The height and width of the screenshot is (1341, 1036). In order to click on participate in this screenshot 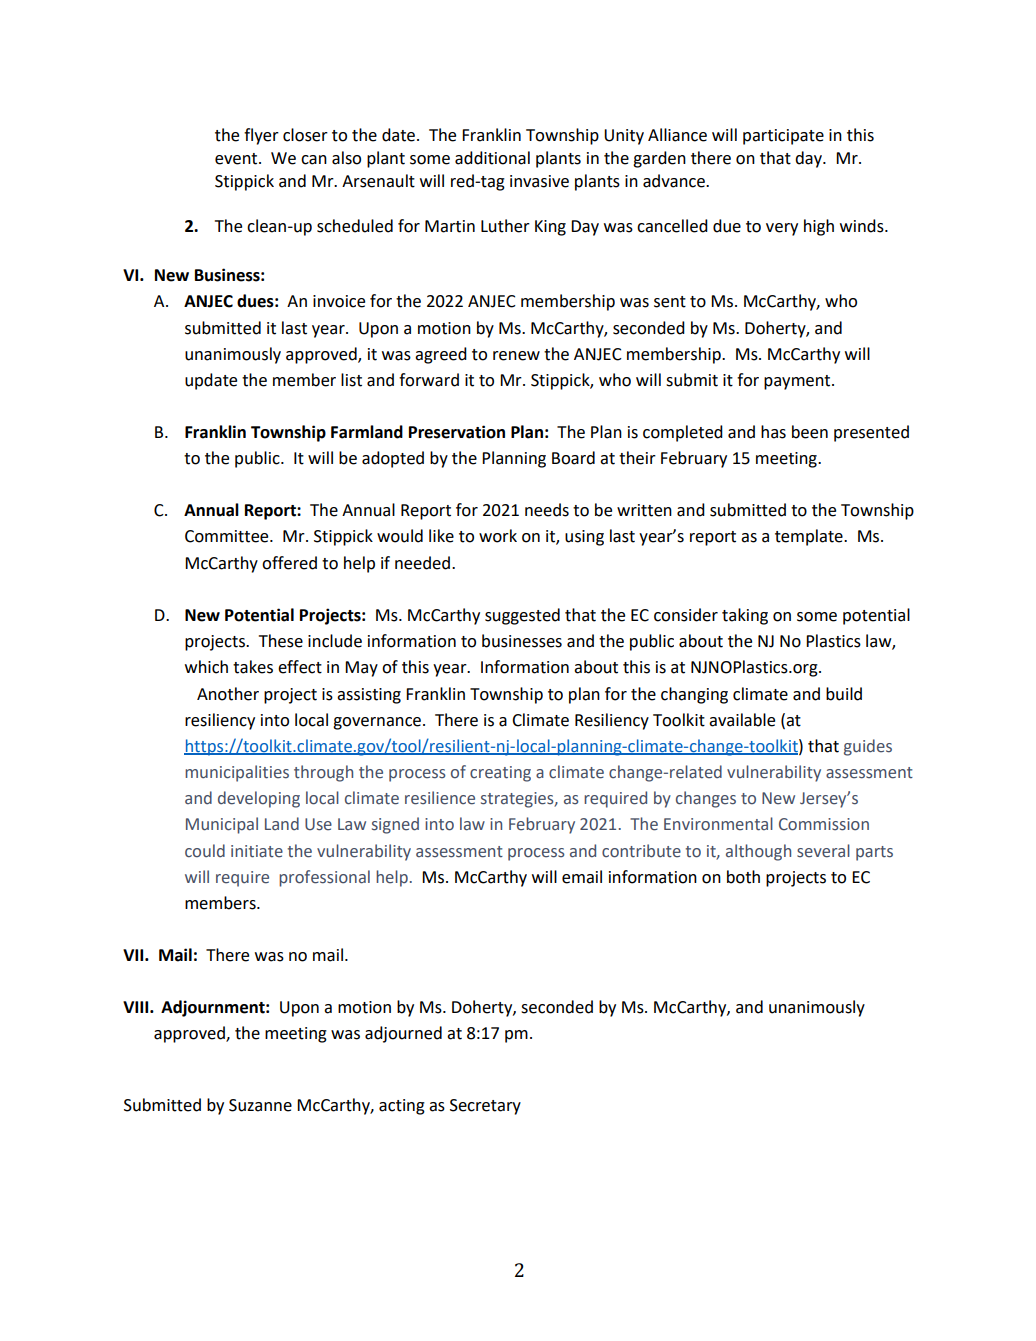, I will do `click(783, 137)`.
